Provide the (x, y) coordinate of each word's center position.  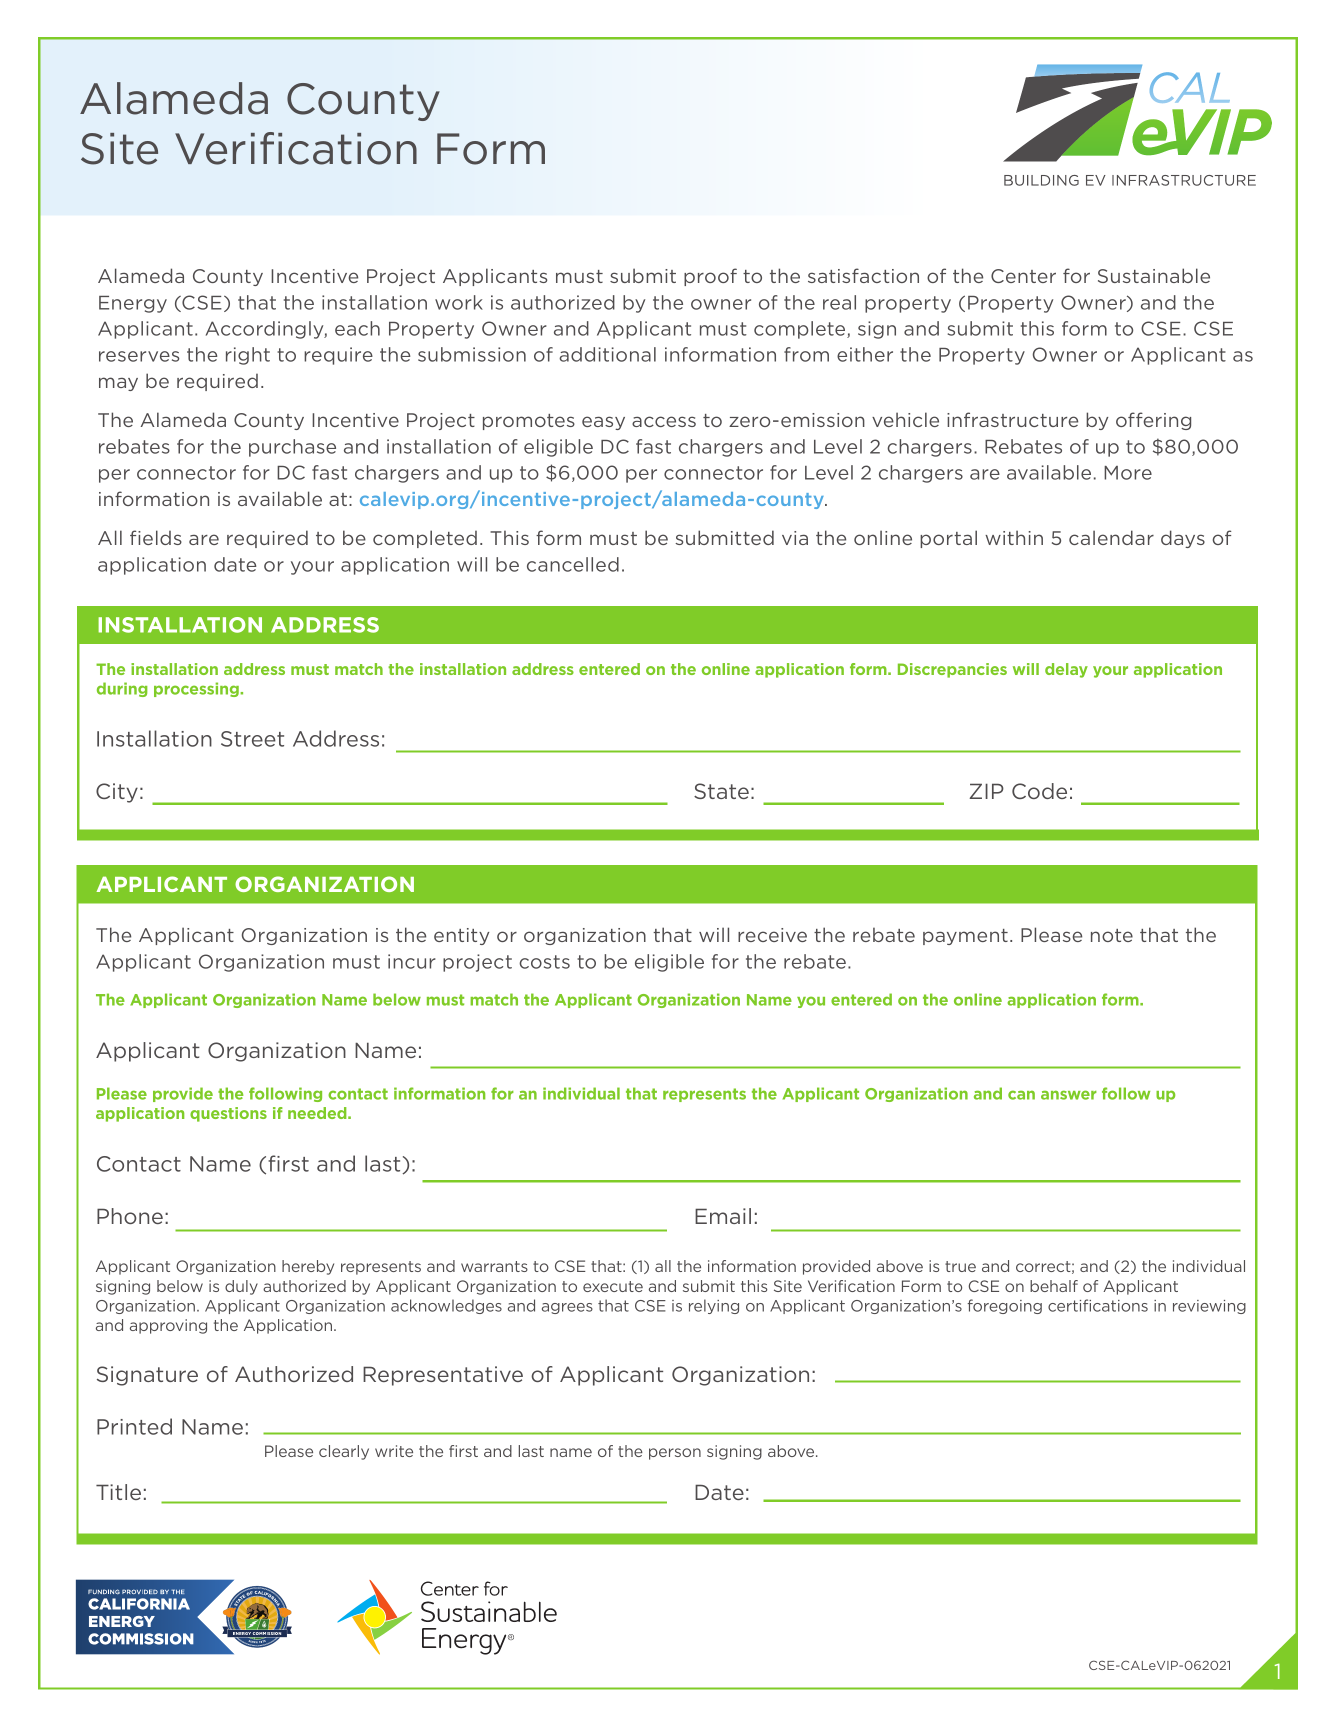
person (675, 1454)
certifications (1098, 1305)
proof (710, 277)
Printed (134, 1426)
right (248, 356)
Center (1023, 276)
